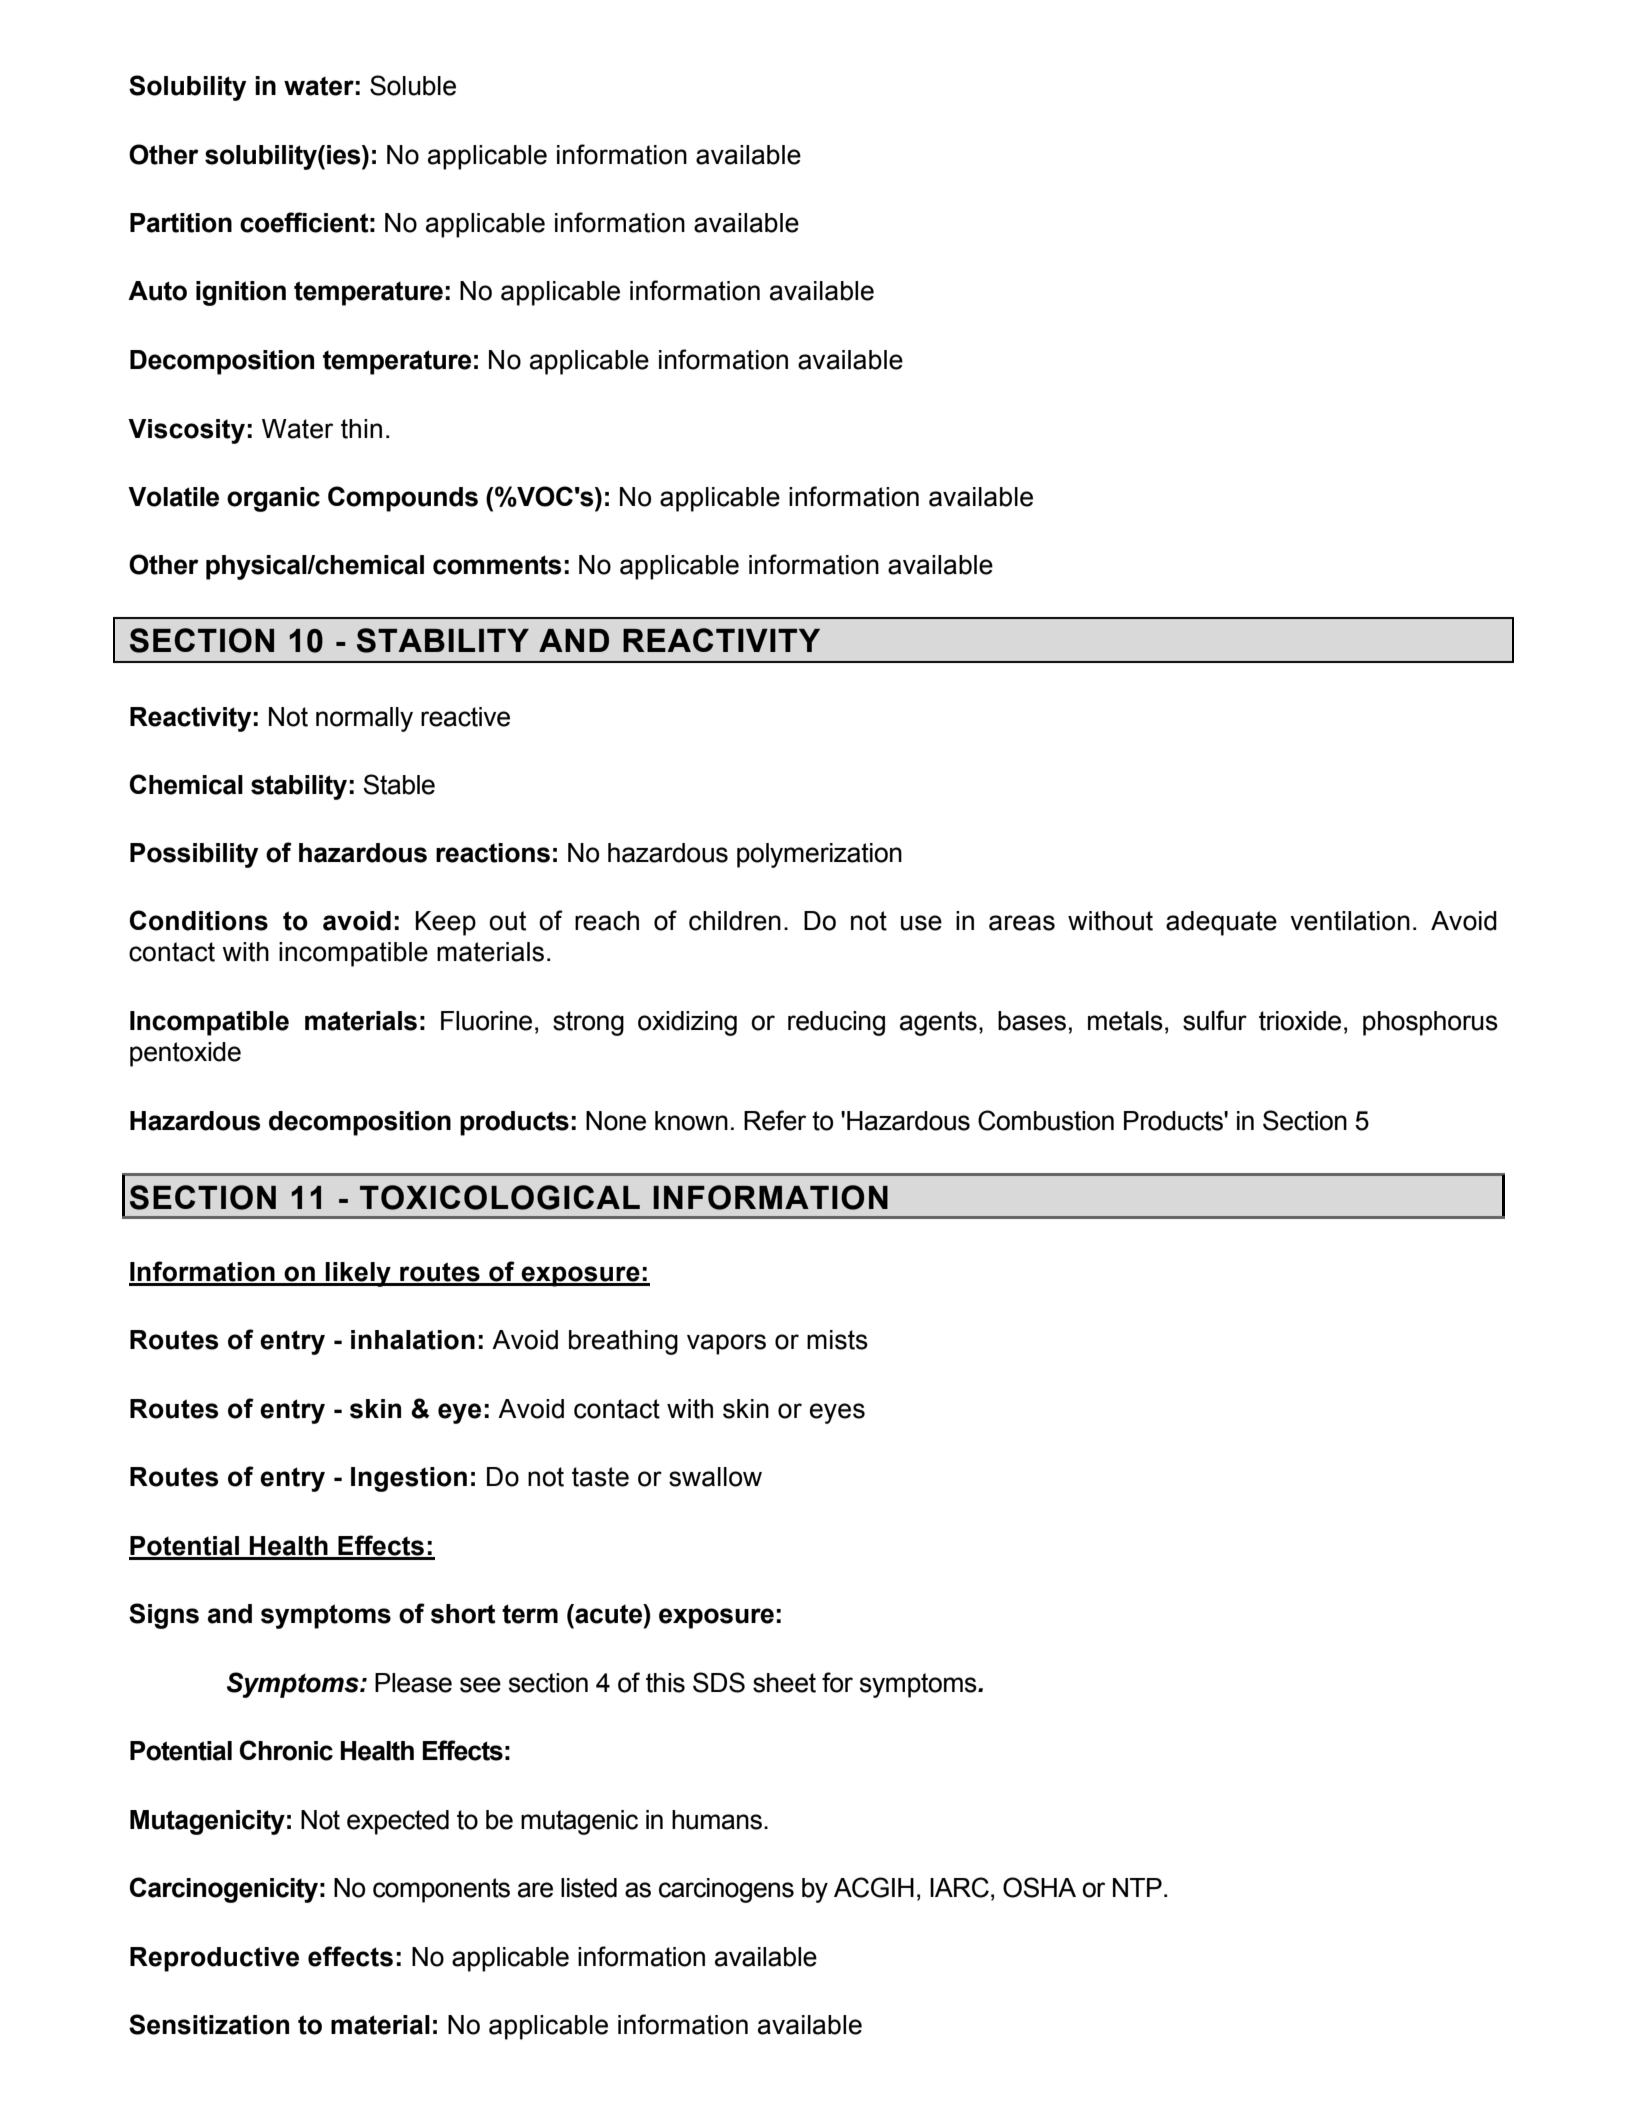 The height and width of the image is (2126, 1643). Describe the element at coordinates (214, 1959) in the image. I see `Reproductive` at that location.
